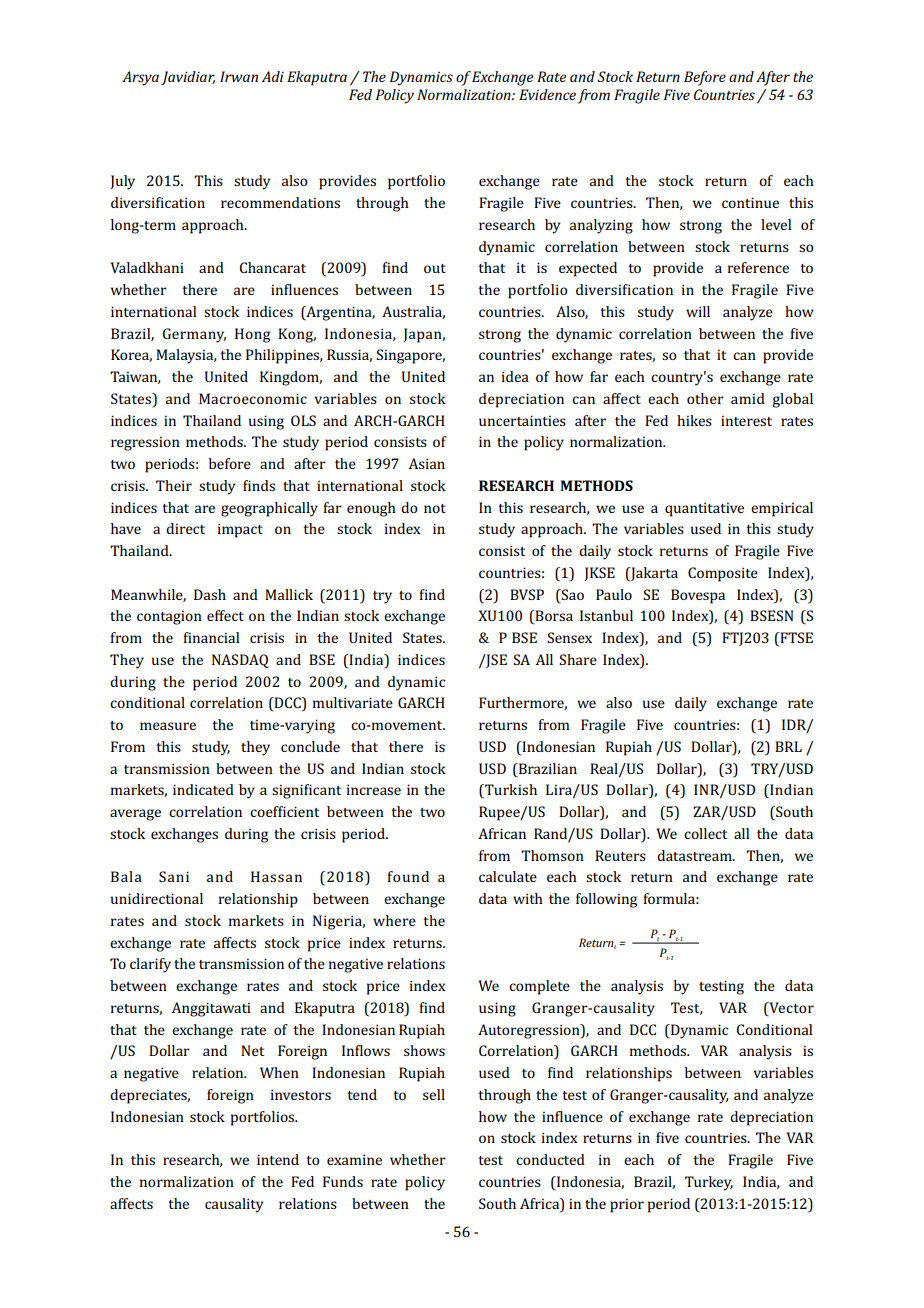 The image size is (924, 1308). I want to click on Share, so click(578, 659).
